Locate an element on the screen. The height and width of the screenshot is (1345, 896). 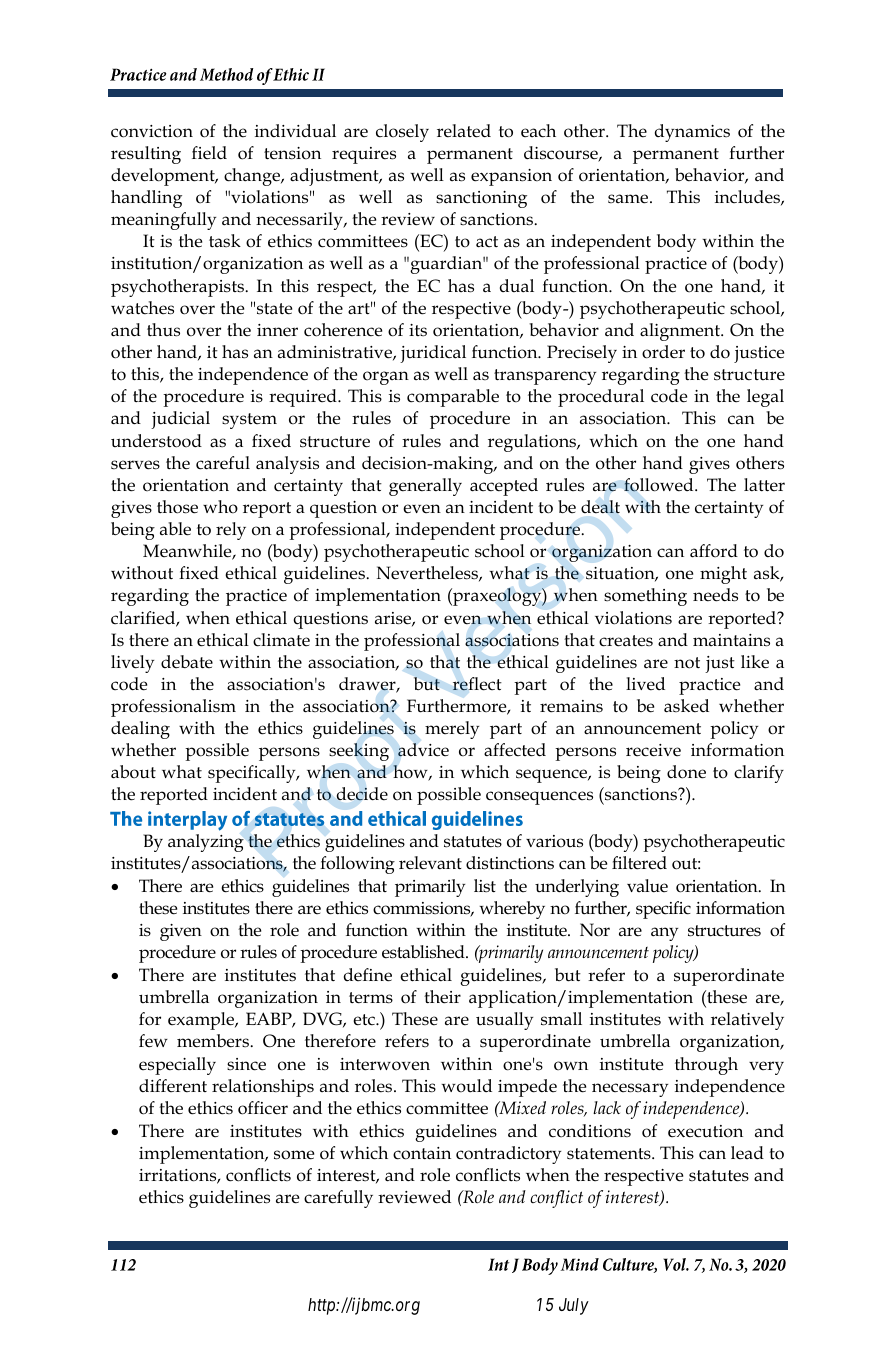
officer is located at coordinates (263, 1108).
